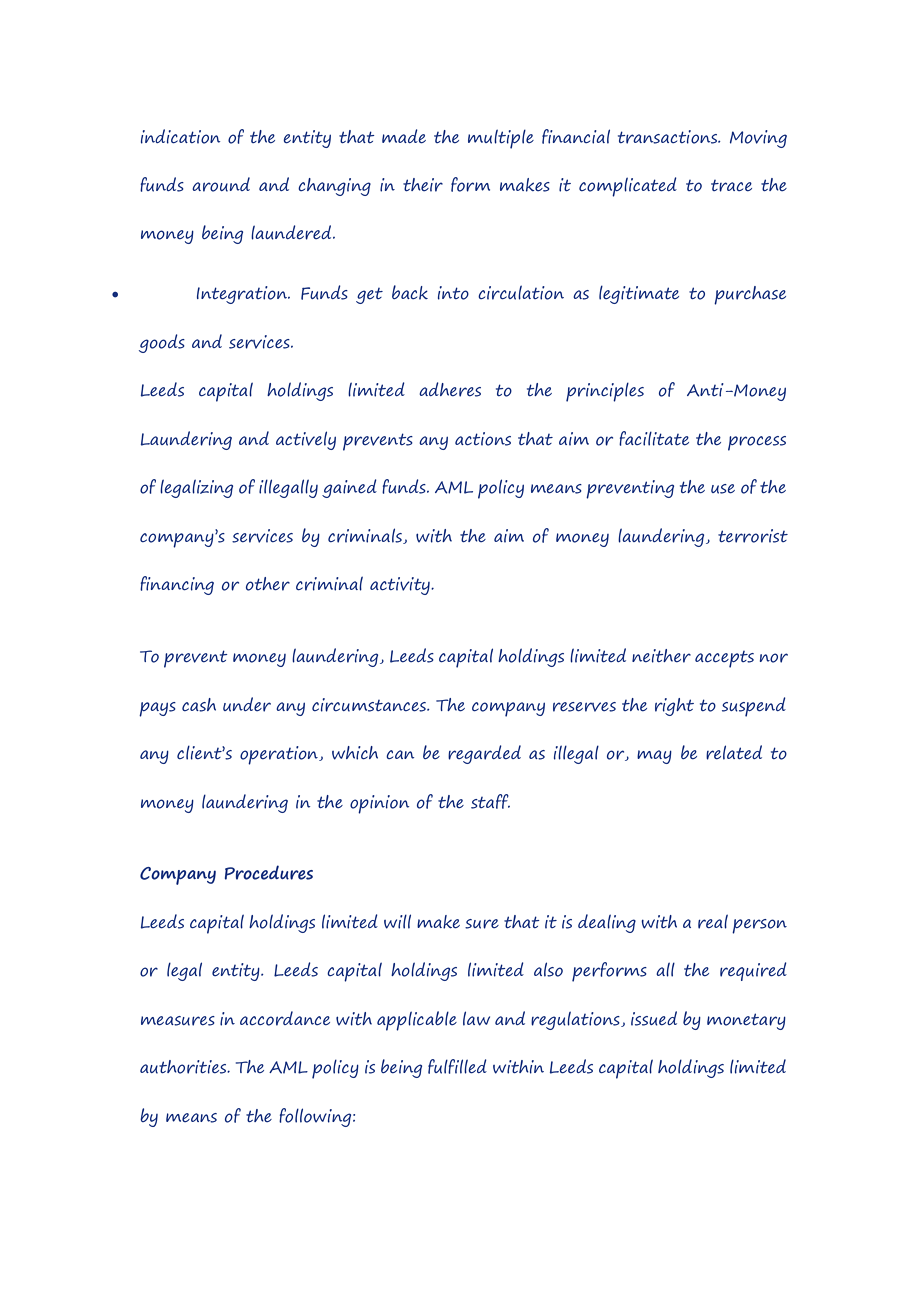  Describe the element at coordinates (268, 584) in the screenshot. I see `other` at that location.
